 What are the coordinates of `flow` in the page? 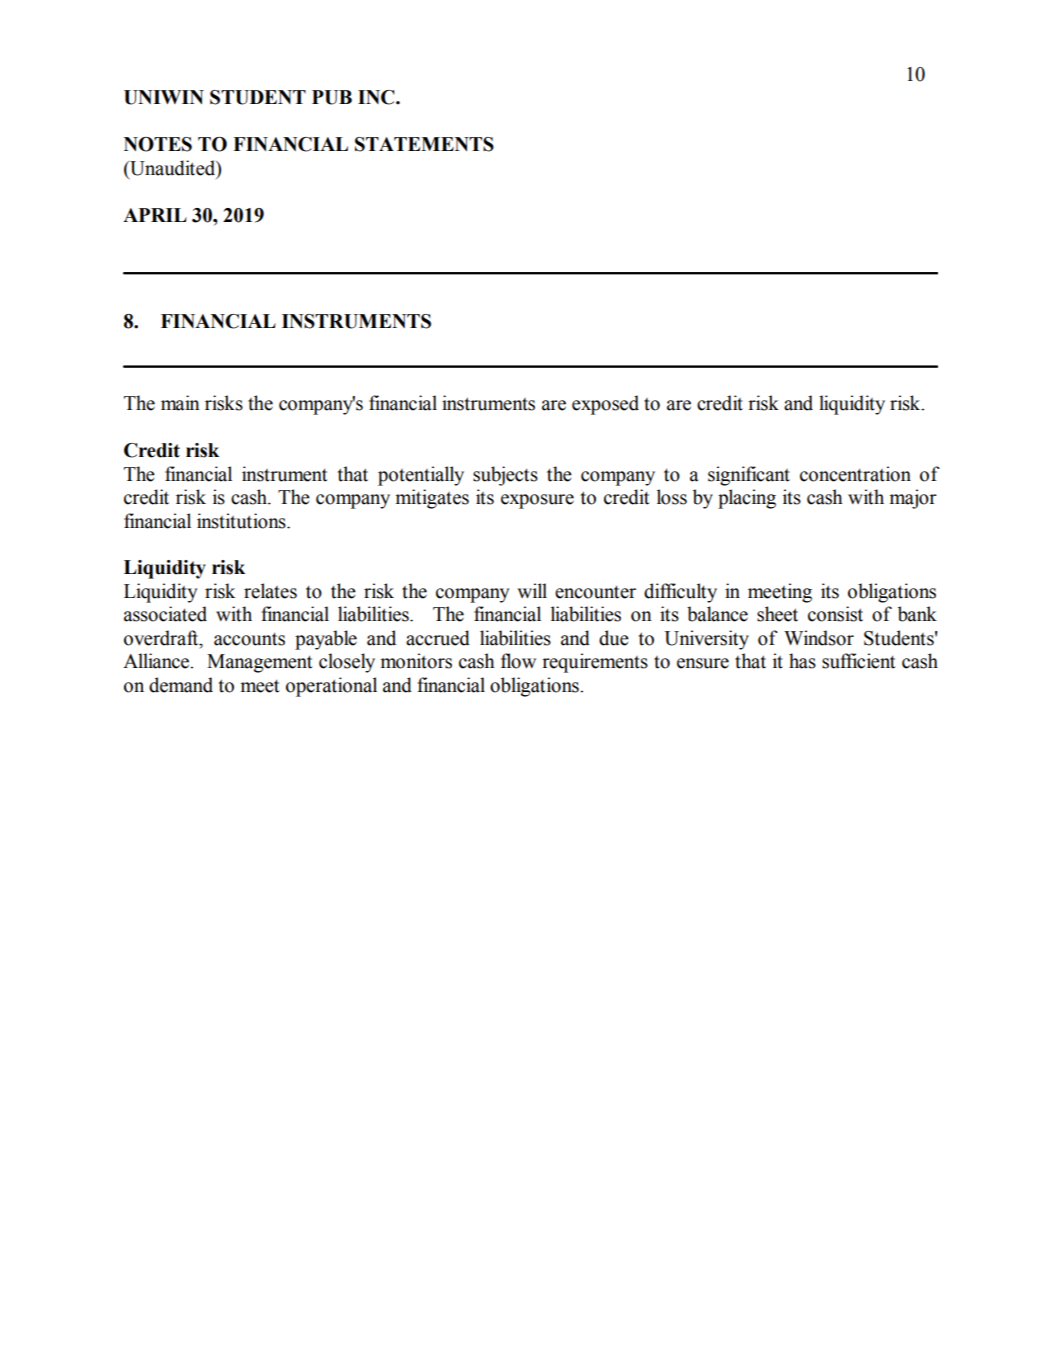 It's located at (518, 661).
